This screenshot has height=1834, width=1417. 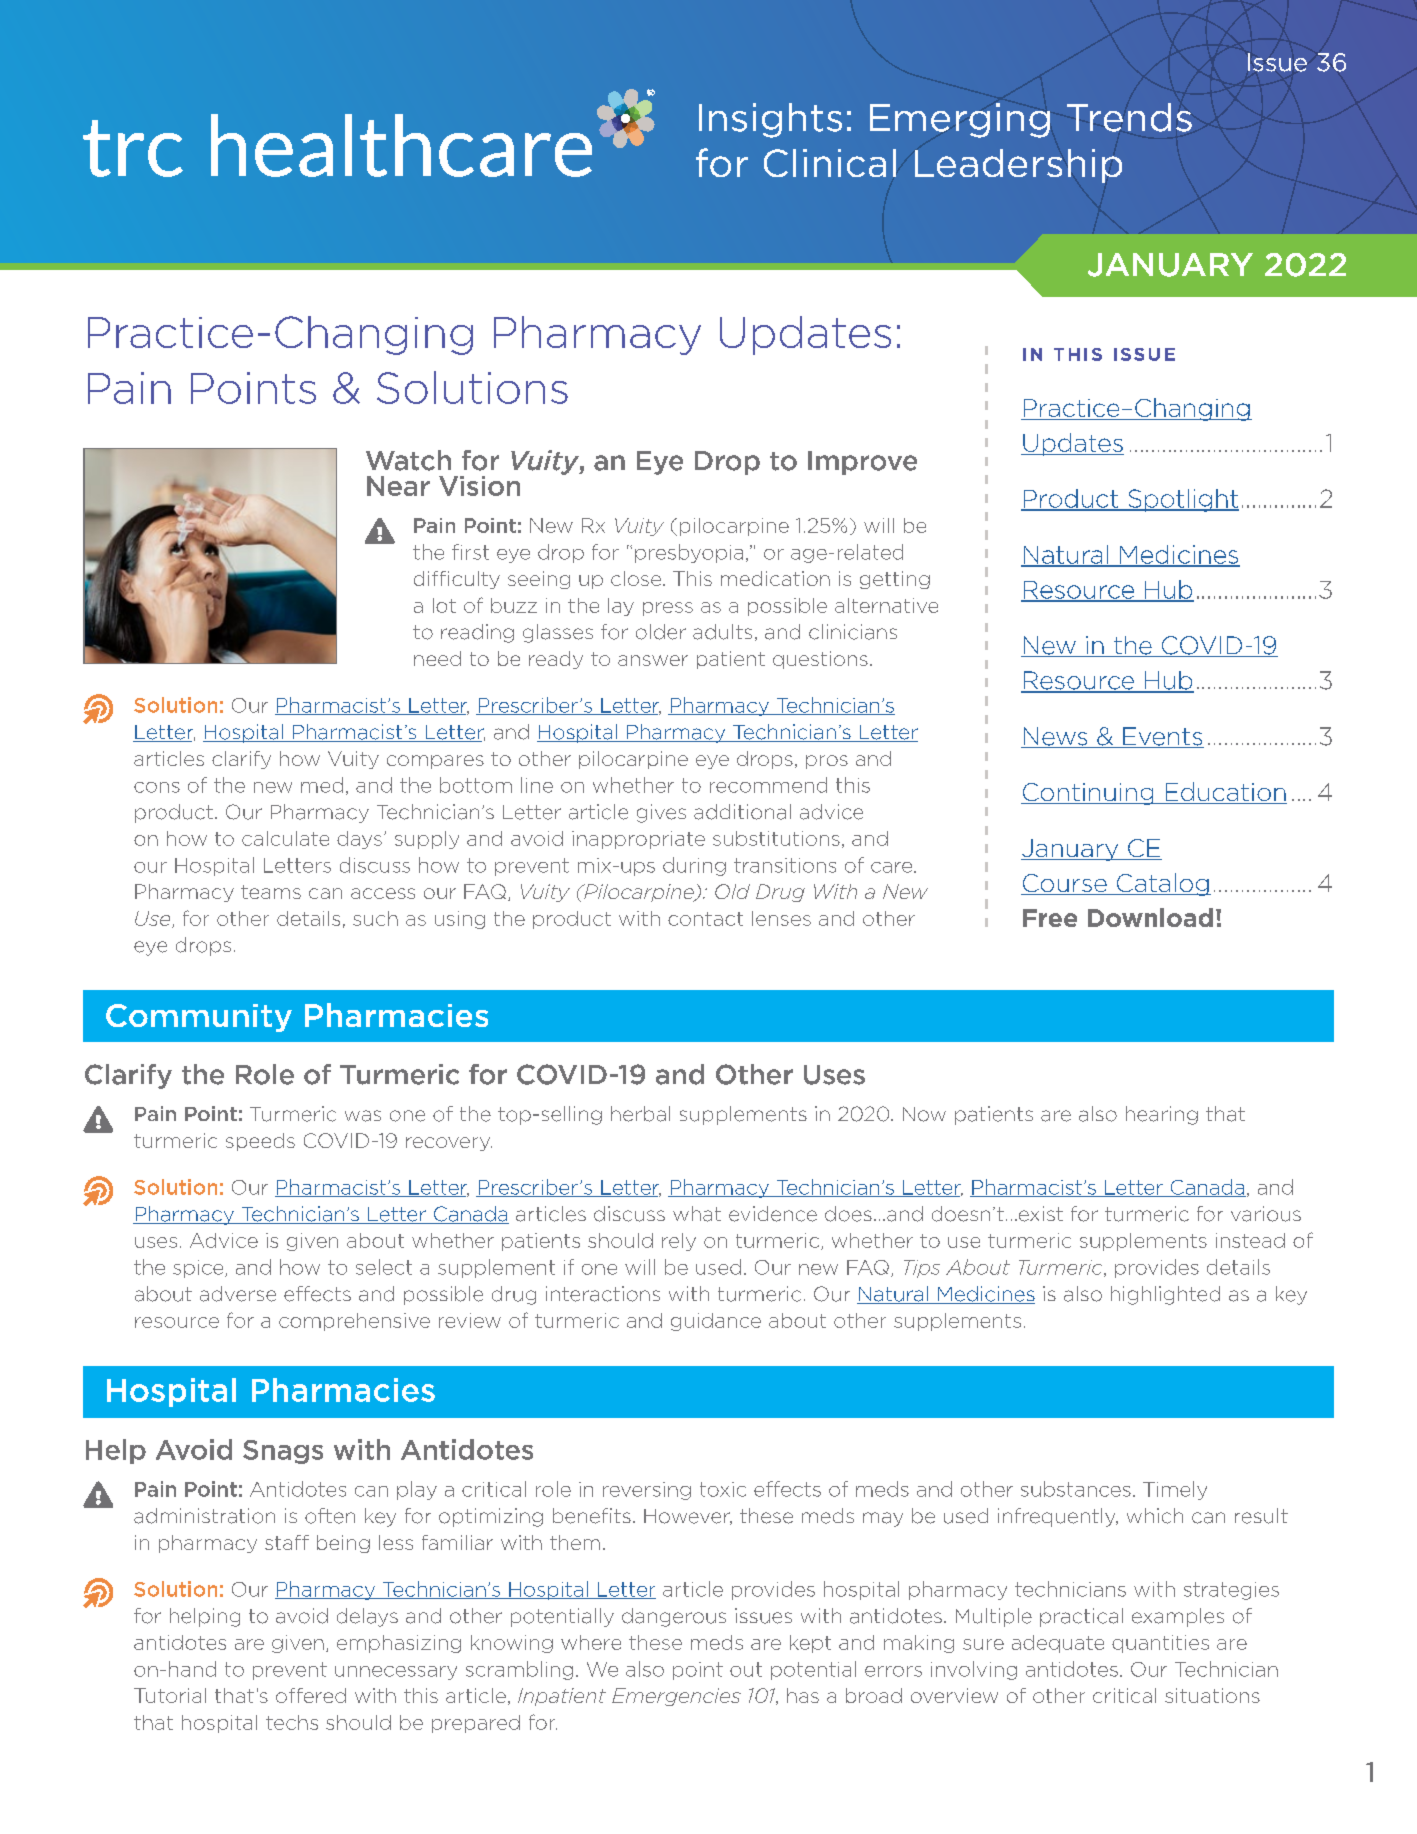 I want to click on highlighted, so click(x=1165, y=1295).
